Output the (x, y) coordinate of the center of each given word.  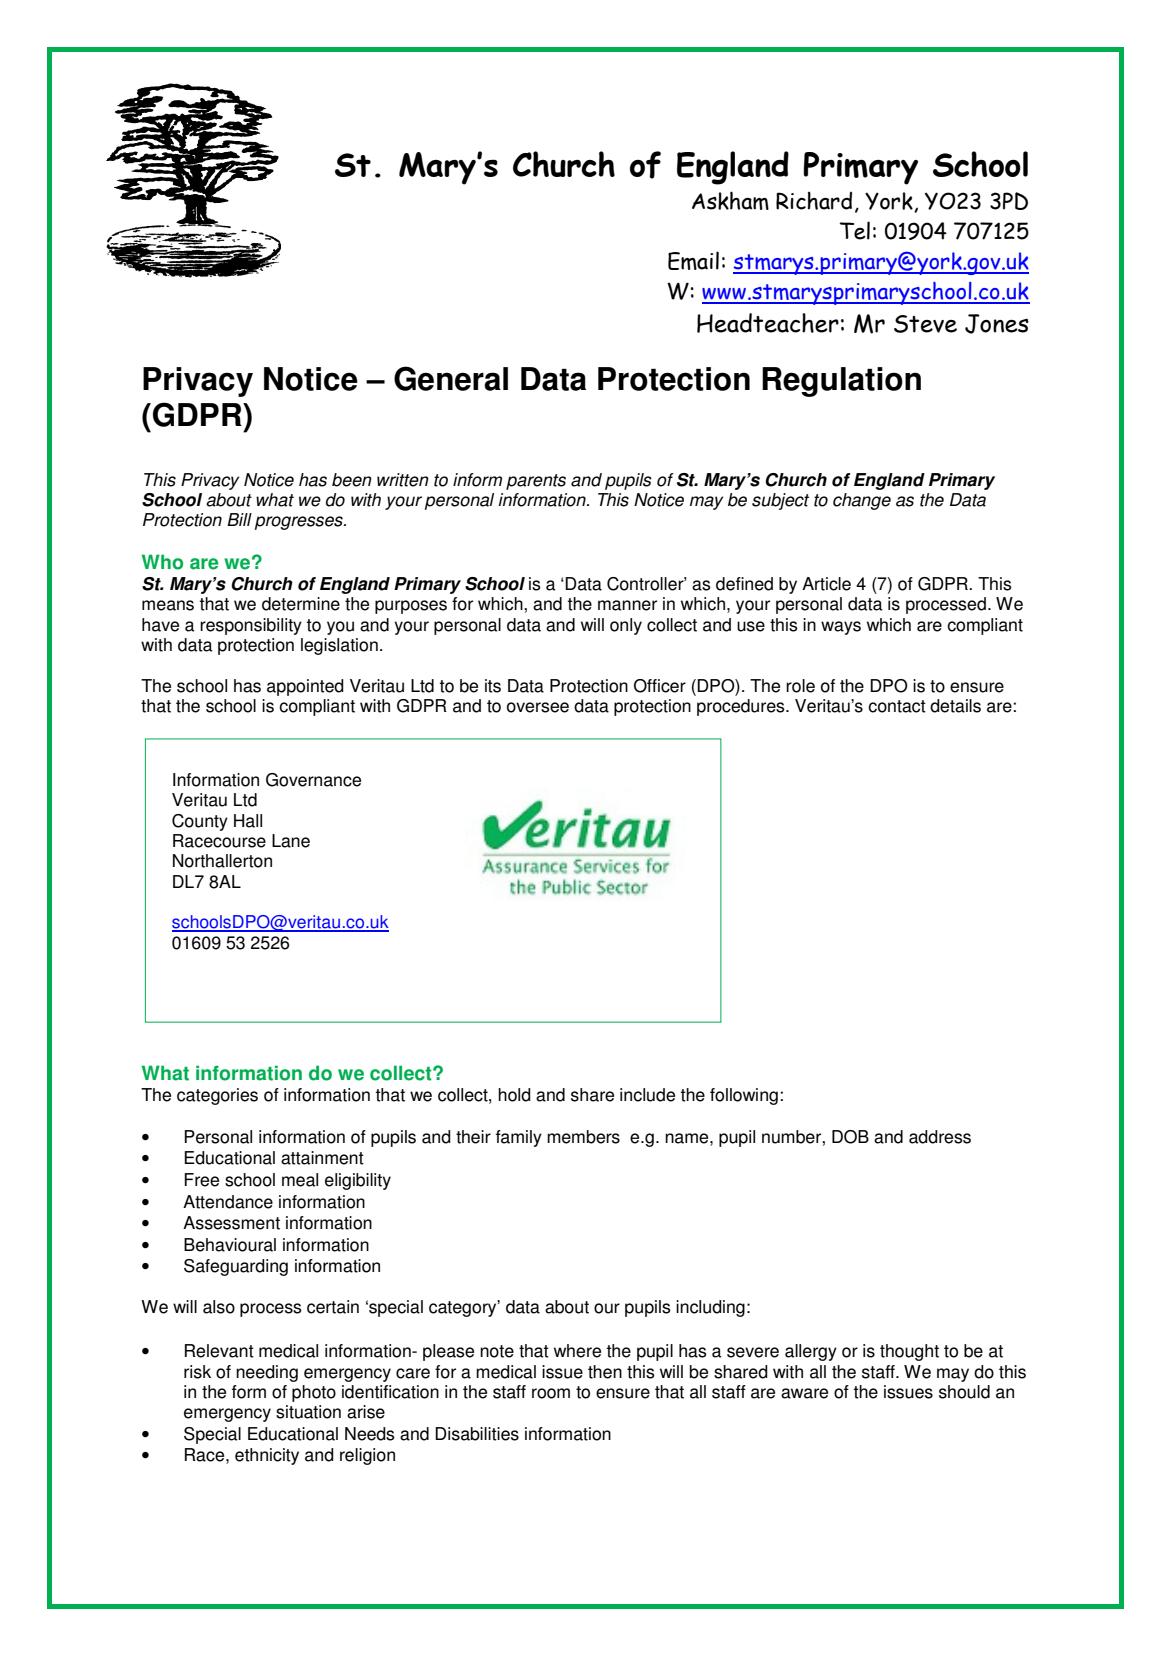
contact (897, 706)
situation (308, 1412)
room (551, 1393)
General (451, 378)
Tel (855, 230)
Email (693, 260)
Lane (291, 841)
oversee (538, 707)
